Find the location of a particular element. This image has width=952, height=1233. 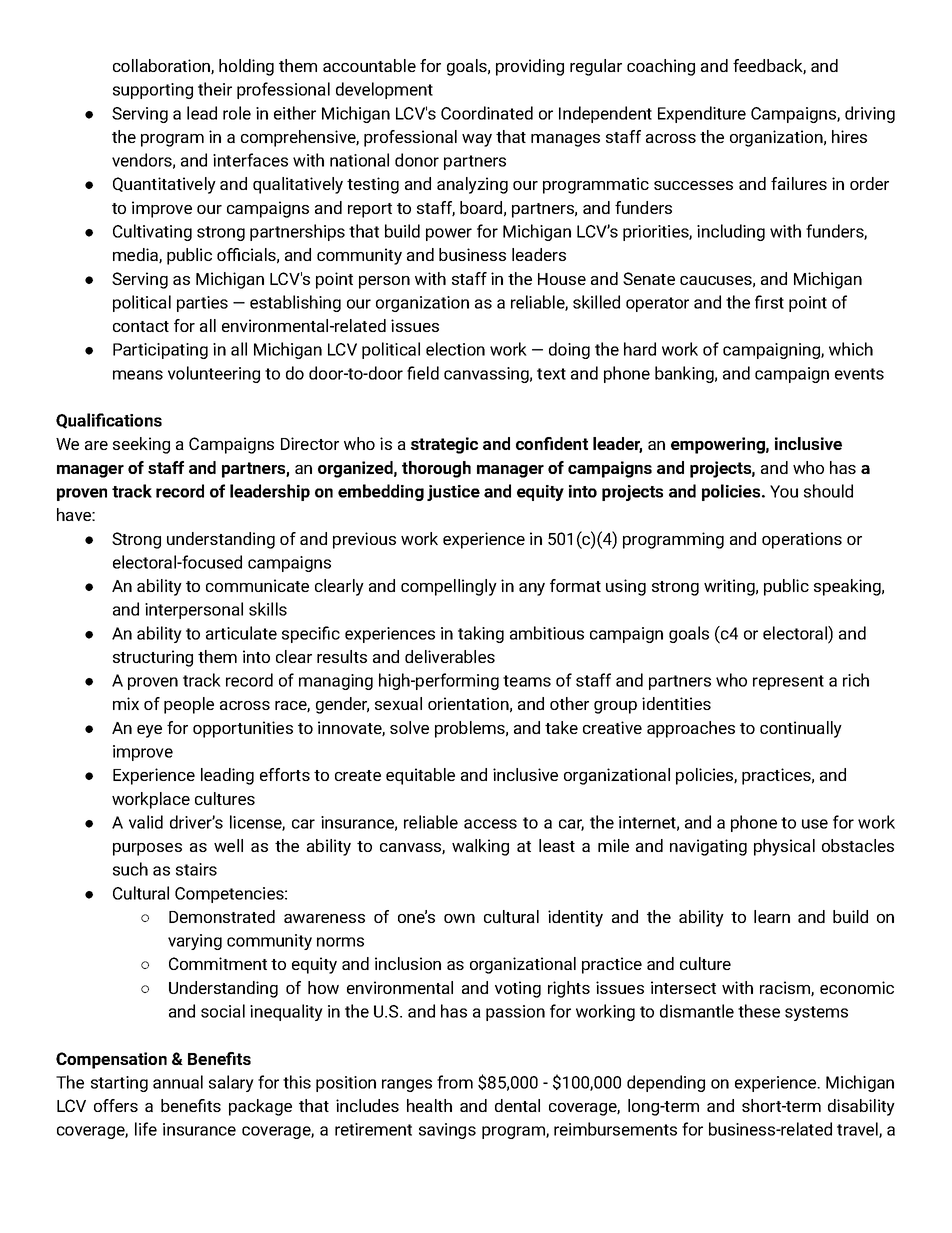

seeking is located at coordinates (141, 445).
